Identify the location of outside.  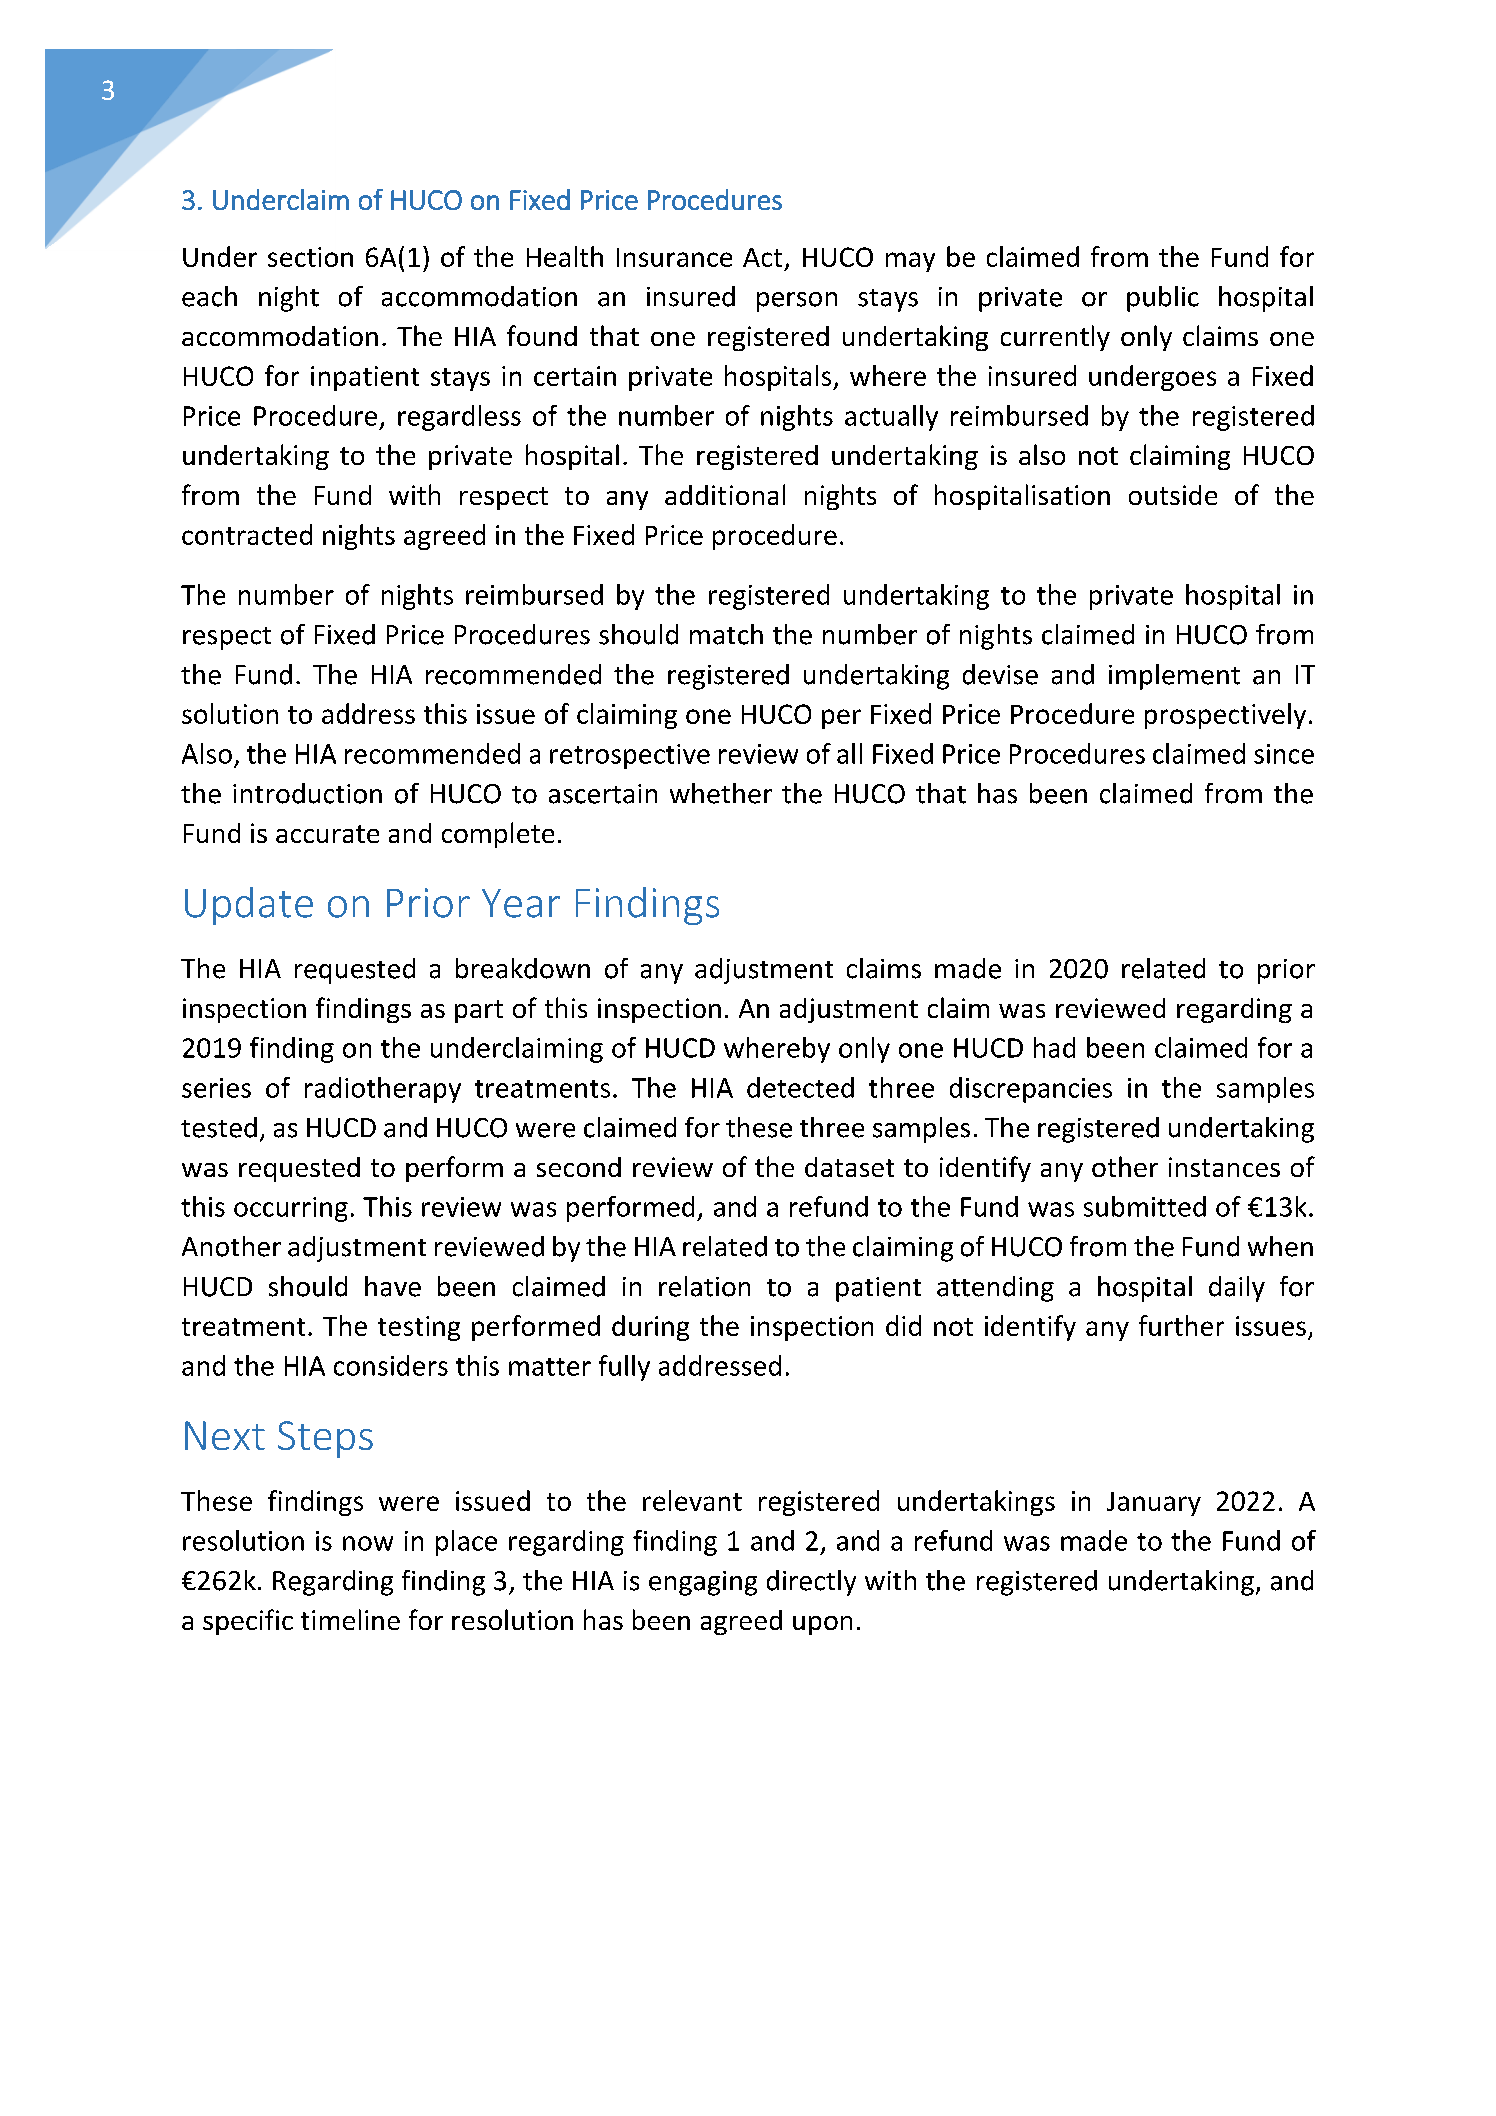
(1173, 495).
